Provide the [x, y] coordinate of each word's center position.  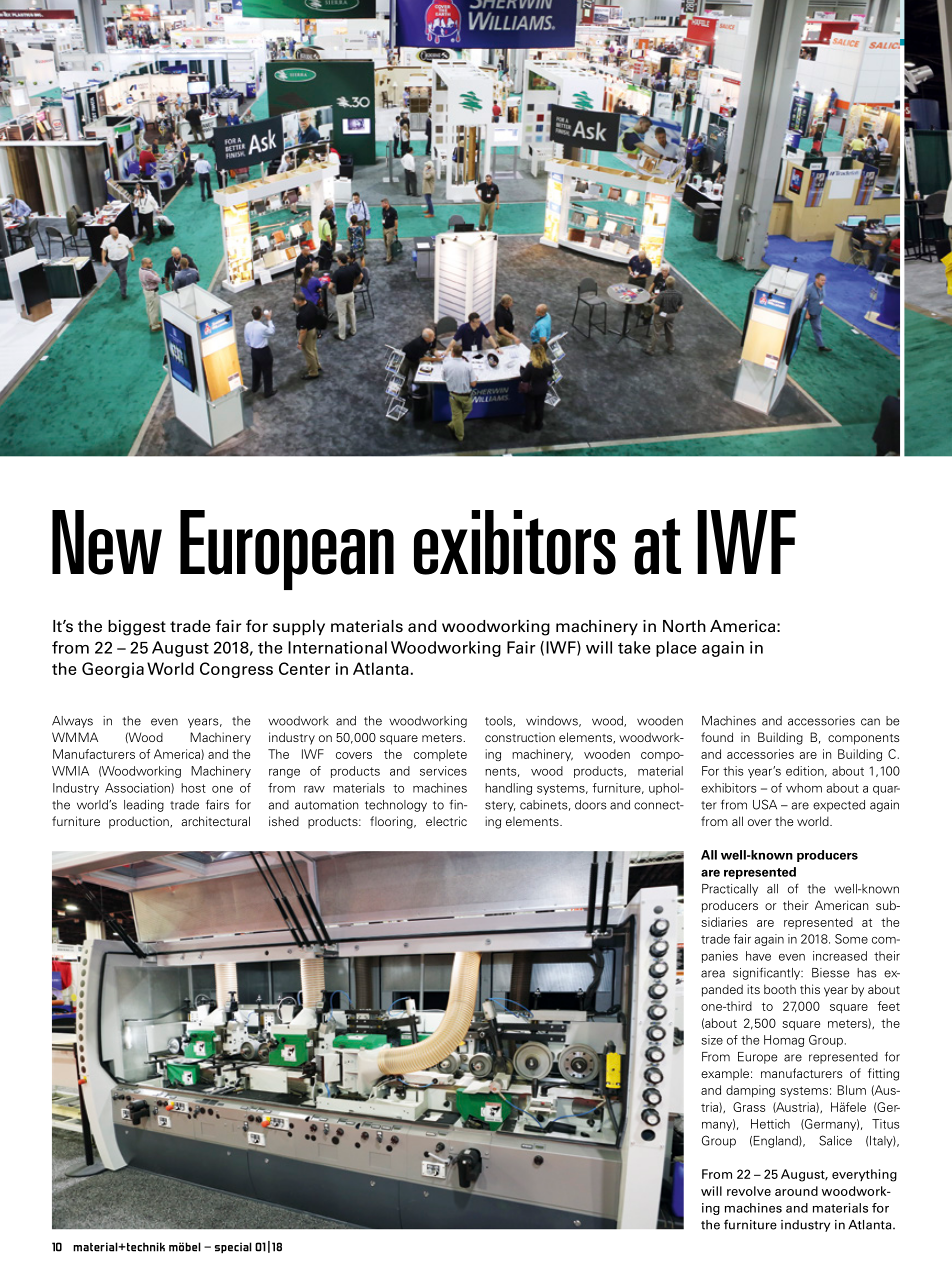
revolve [749, 1191]
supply [299, 628]
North [684, 626]
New [107, 542]
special [233, 1248]
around [796, 1191]
